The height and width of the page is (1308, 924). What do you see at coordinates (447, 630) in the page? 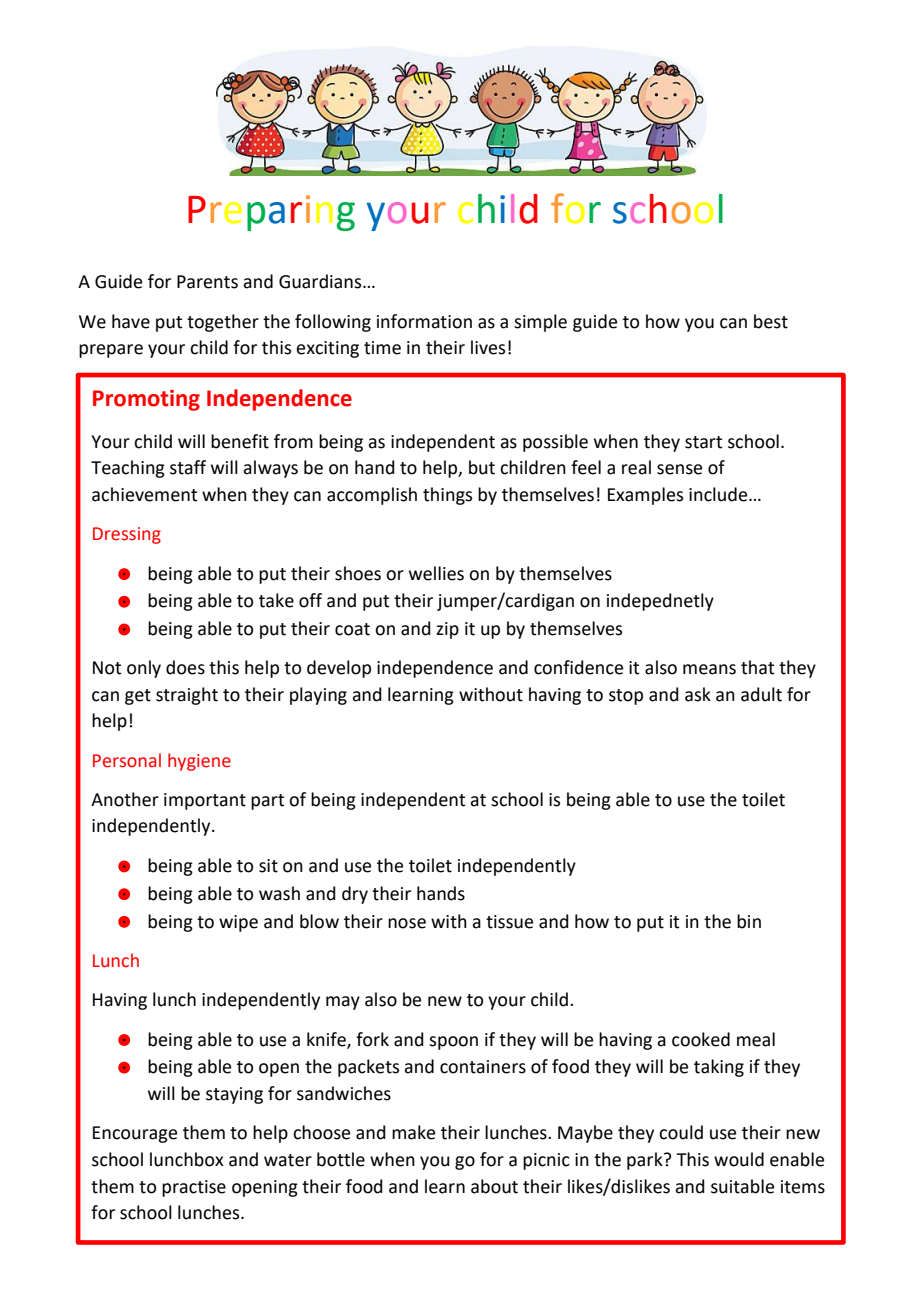
I see `zip` at bounding box center [447, 630].
